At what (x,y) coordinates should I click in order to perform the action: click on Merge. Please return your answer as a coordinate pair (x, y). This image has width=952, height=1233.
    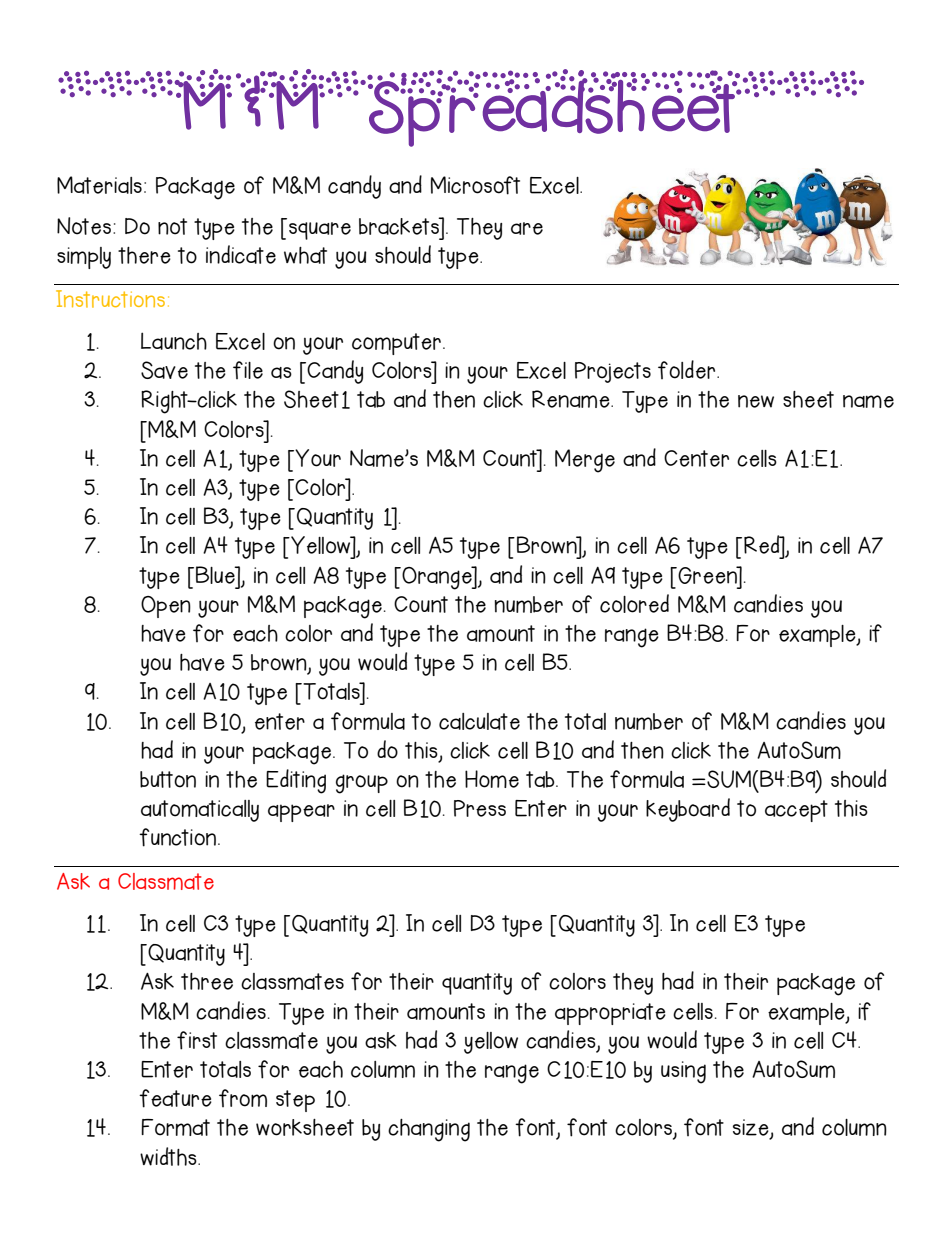
    Looking at the image, I should click on (585, 461).
